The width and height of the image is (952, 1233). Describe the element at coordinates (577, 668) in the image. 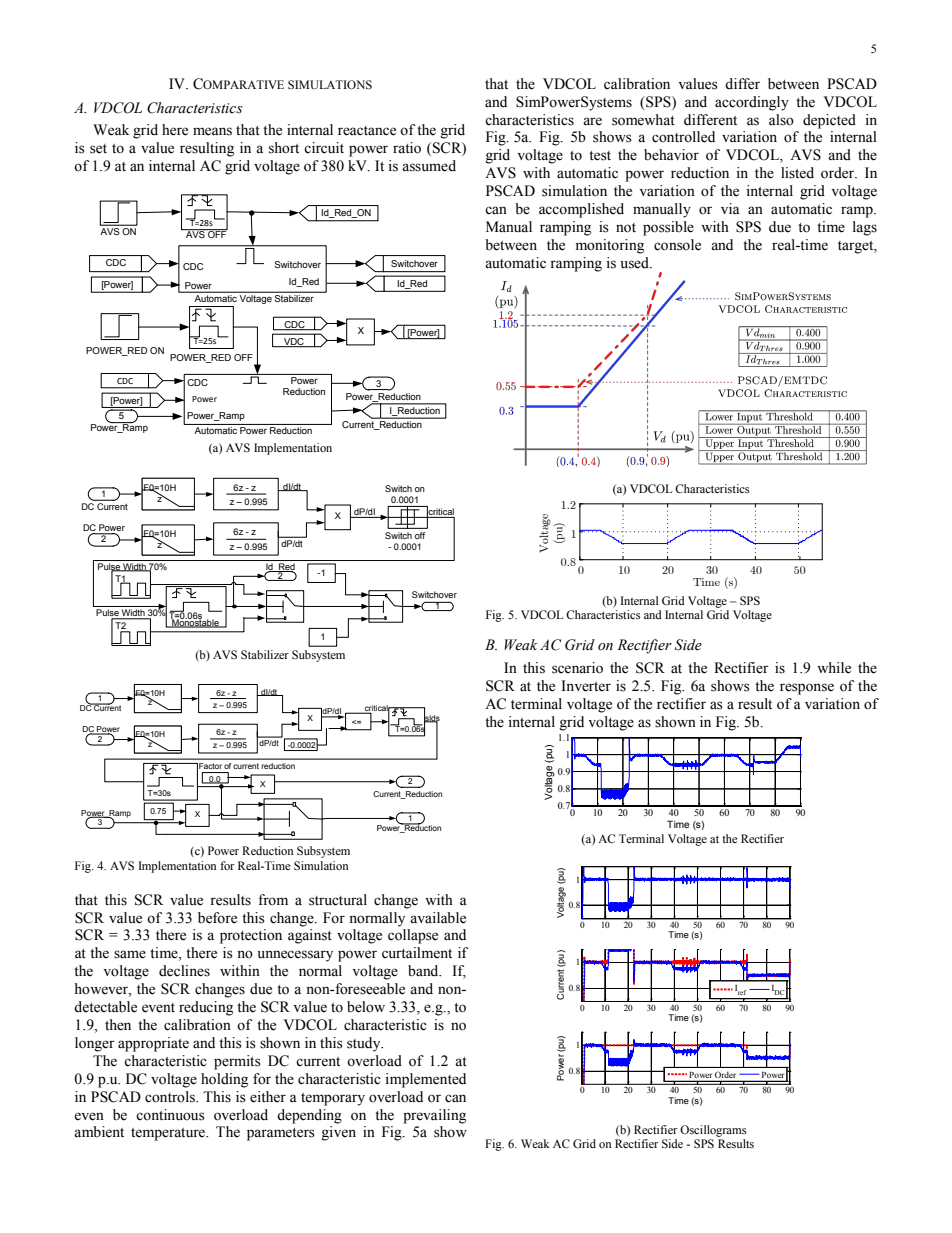

I see `scenario` at that location.
